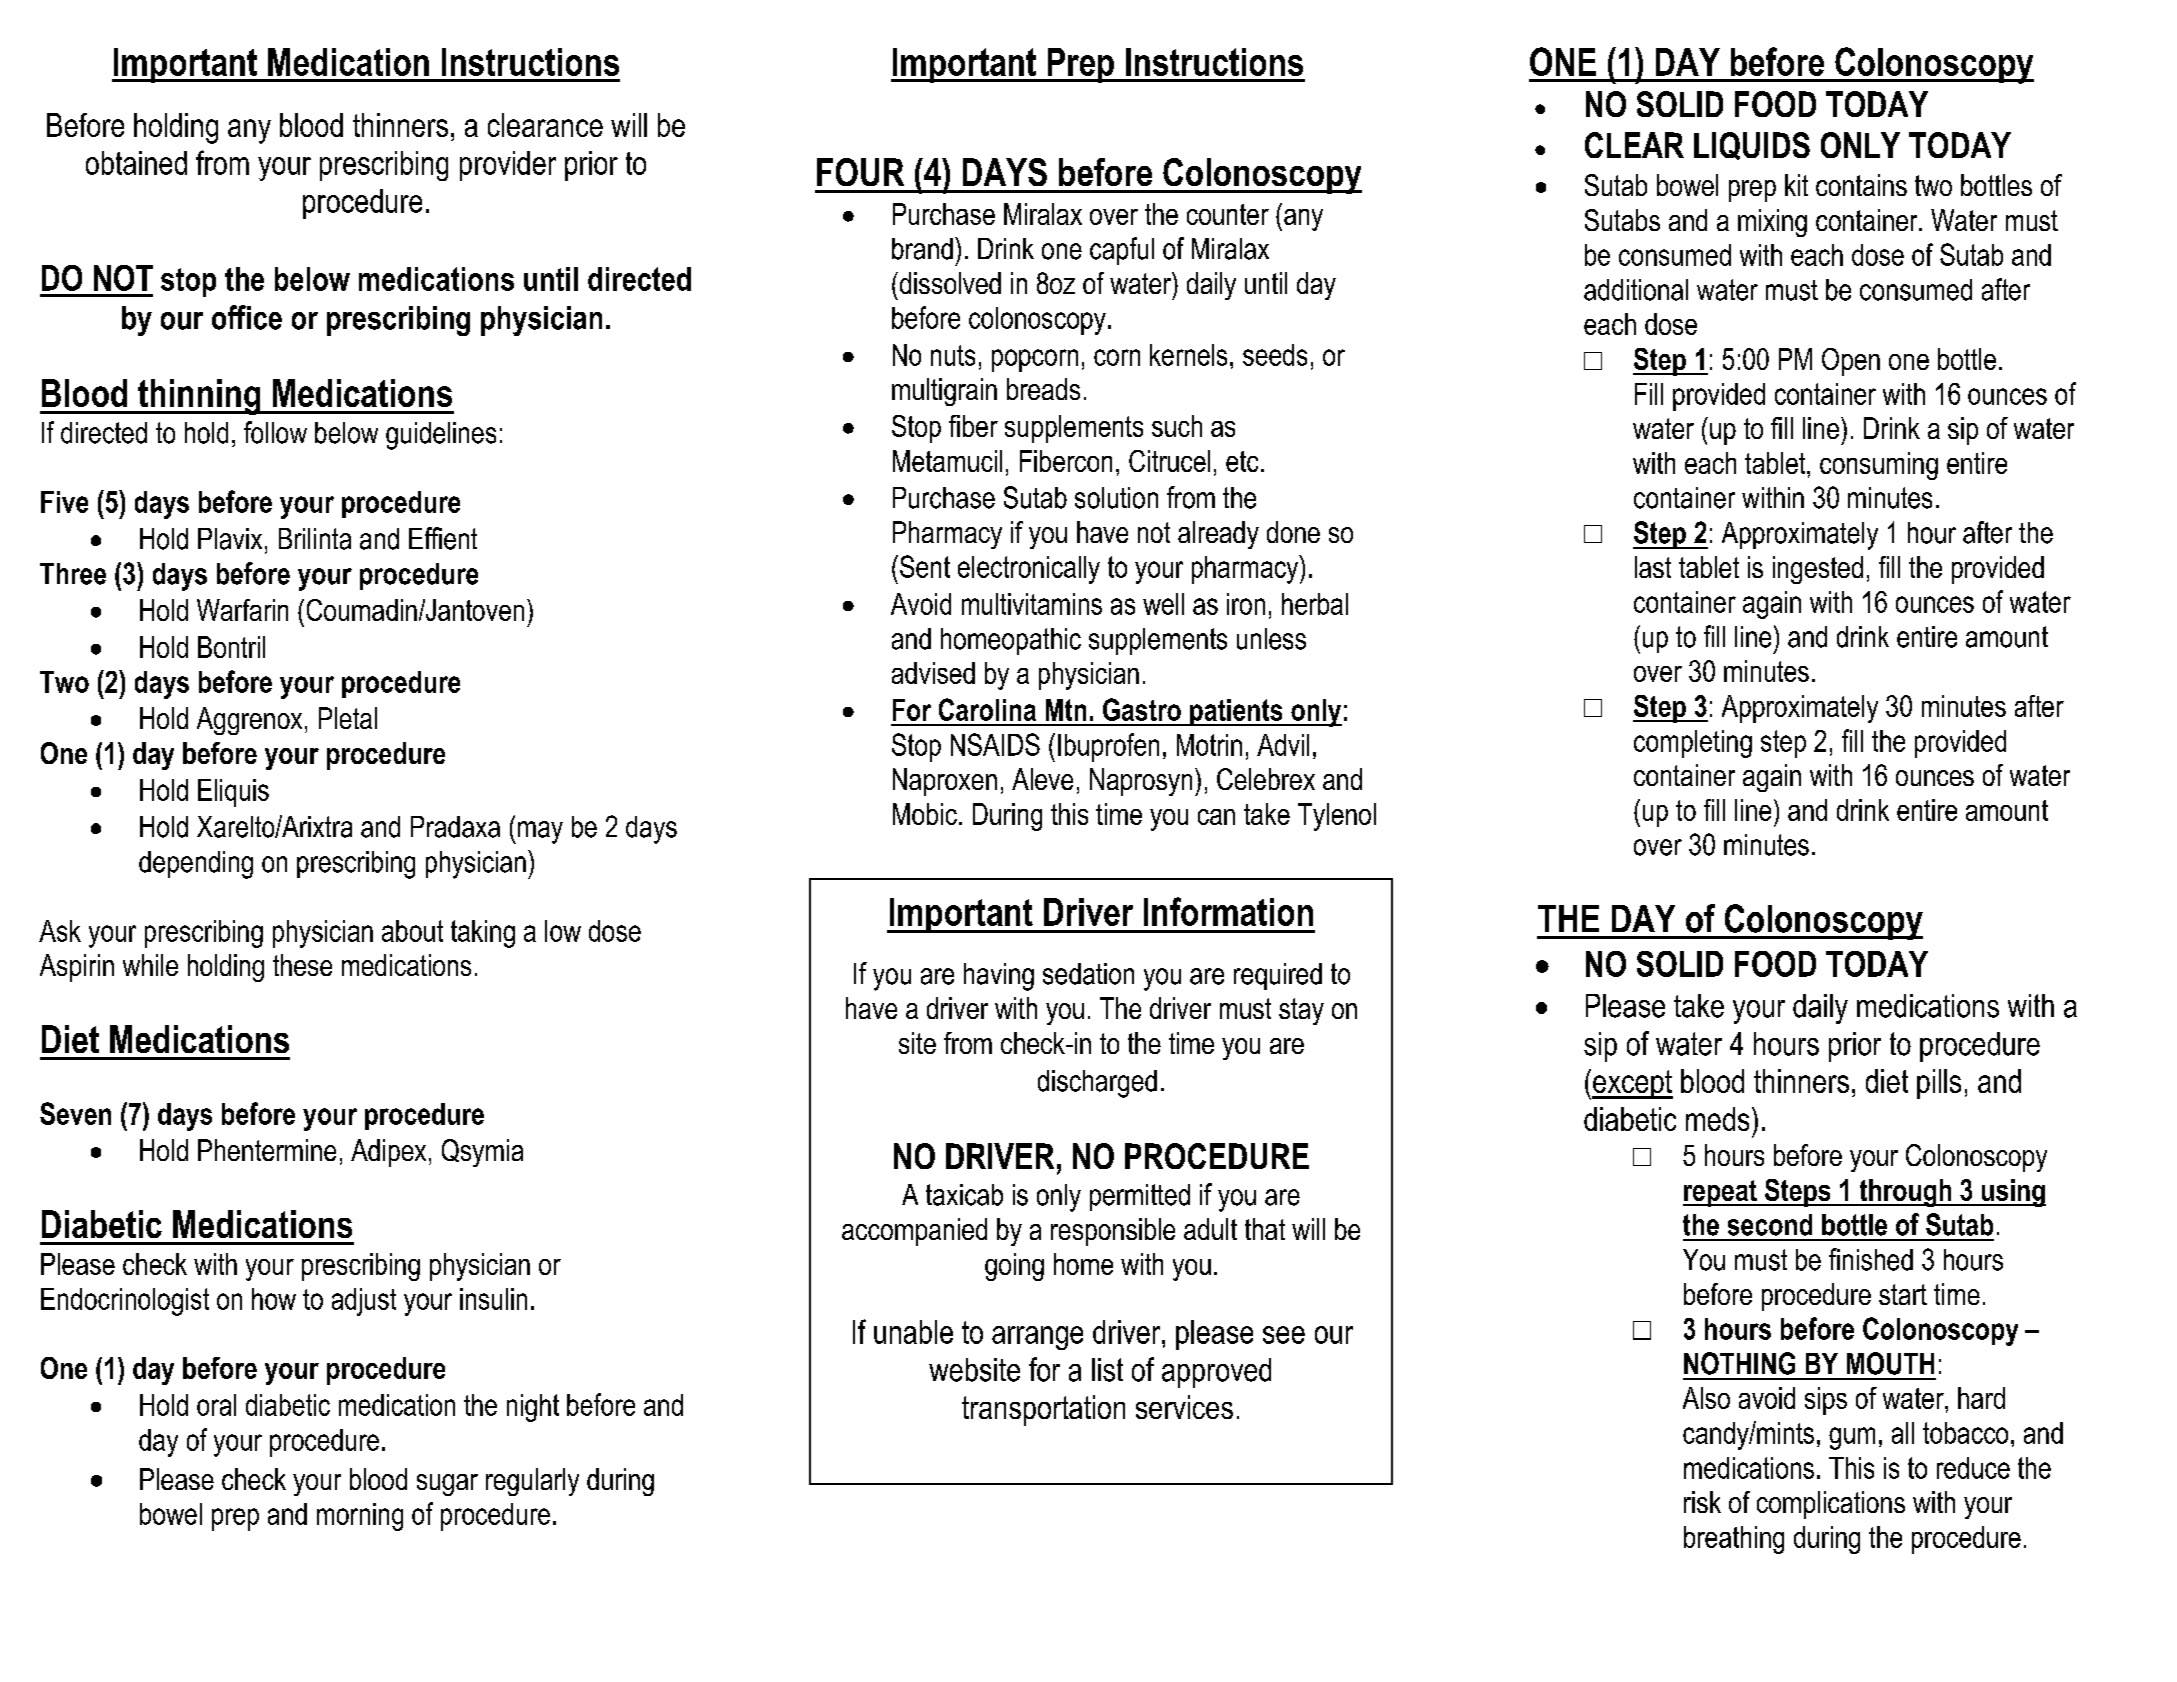  What do you see at coordinates (1693, 744) in the page?
I see `completing` at bounding box center [1693, 744].
